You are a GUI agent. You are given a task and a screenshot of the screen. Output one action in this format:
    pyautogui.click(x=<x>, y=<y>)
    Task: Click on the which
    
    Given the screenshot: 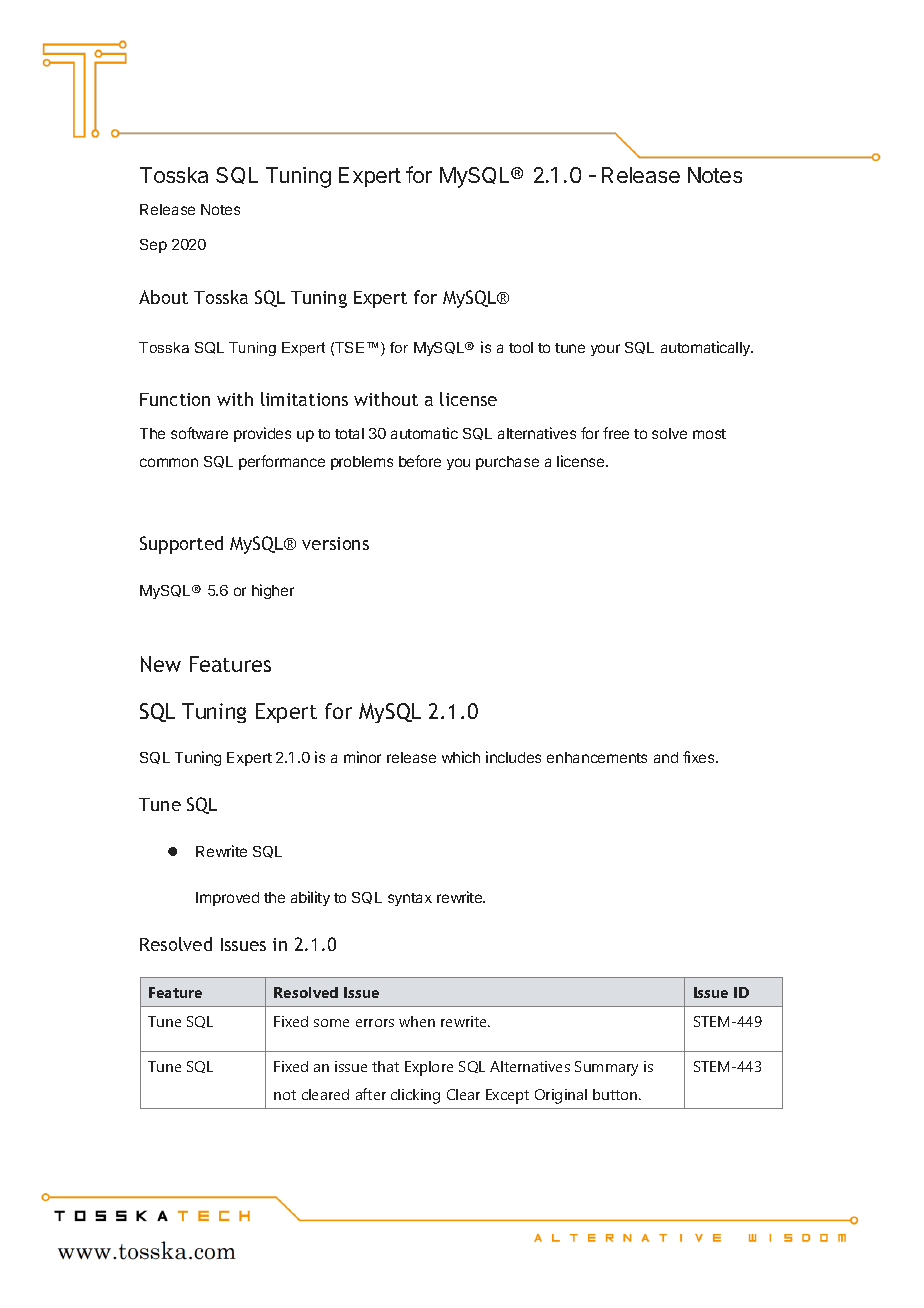 What is the action you would take?
    pyautogui.click(x=461, y=757)
